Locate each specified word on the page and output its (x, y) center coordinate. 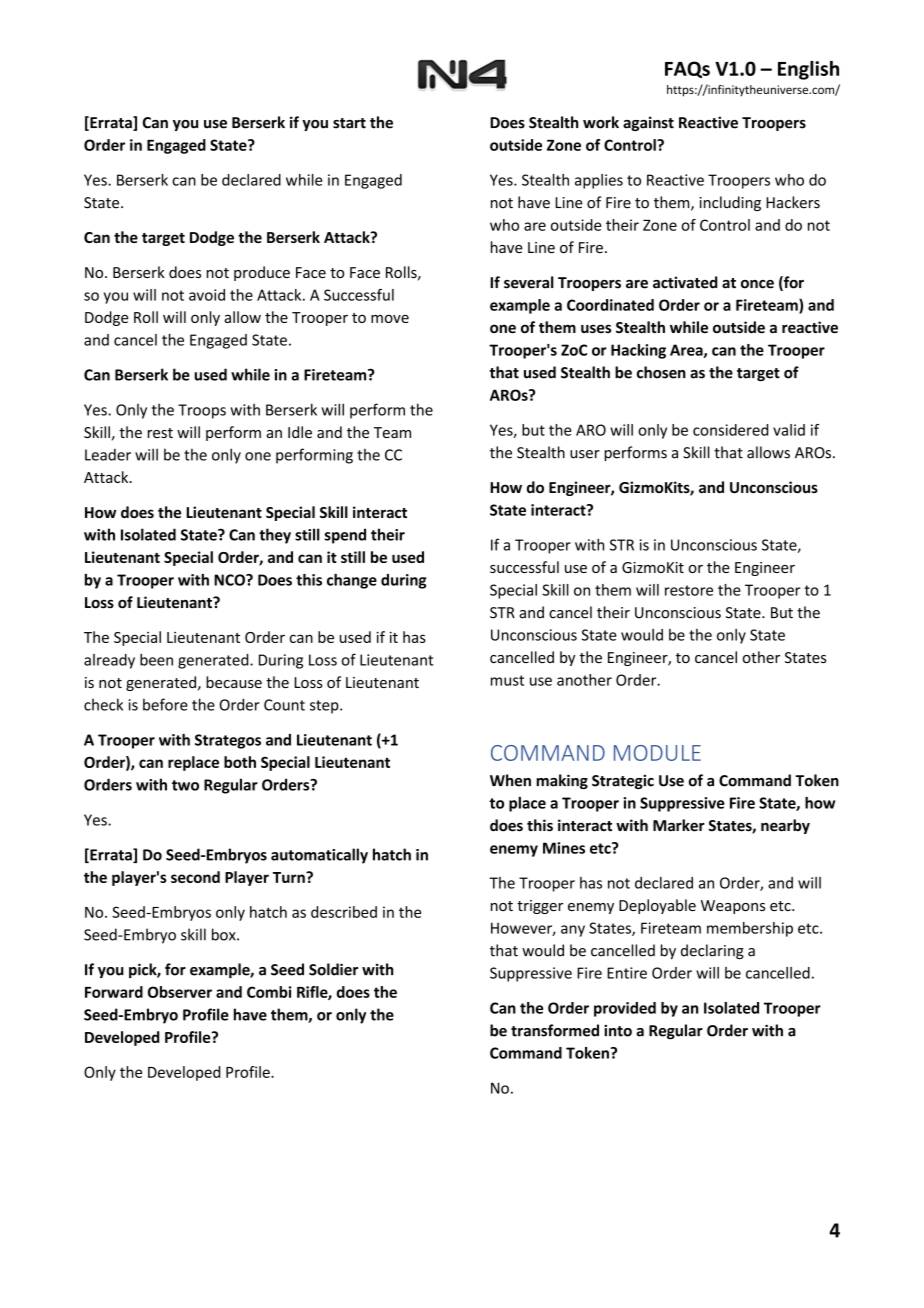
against (648, 123)
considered (730, 430)
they (275, 536)
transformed (555, 1030)
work (601, 122)
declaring (712, 951)
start (349, 123)
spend (345, 536)
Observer (180, 992)
